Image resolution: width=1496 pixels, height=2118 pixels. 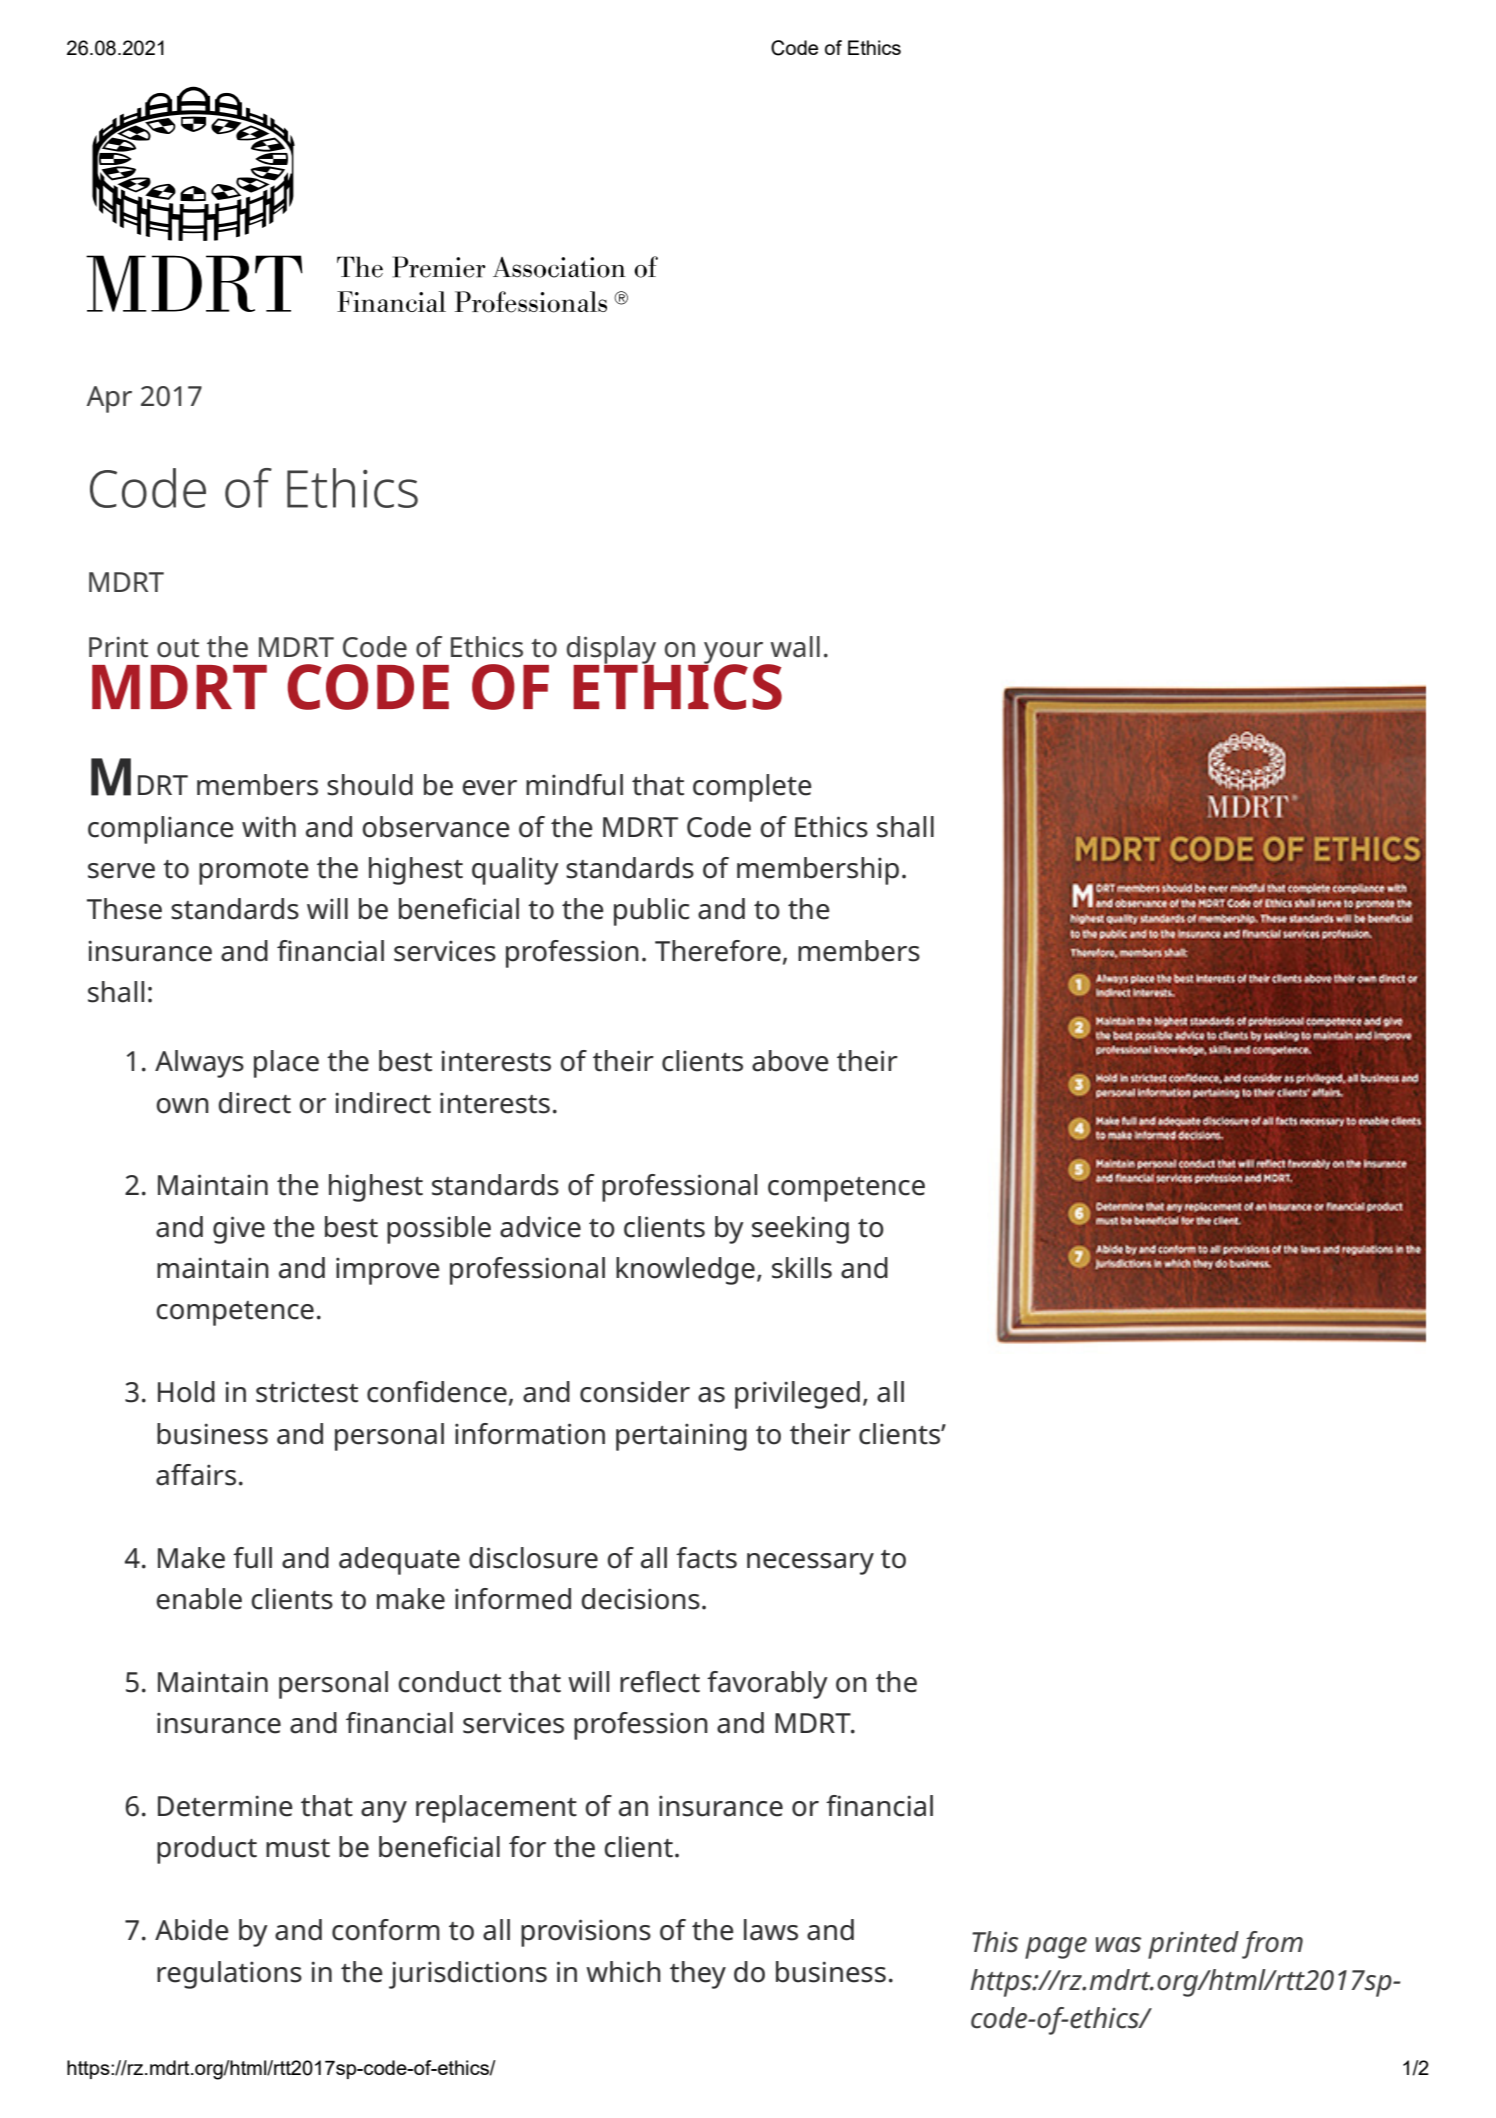 What do you see at coordinates (239, 1230) in the page?
I see `give` at bounding box center [239, 1230].
